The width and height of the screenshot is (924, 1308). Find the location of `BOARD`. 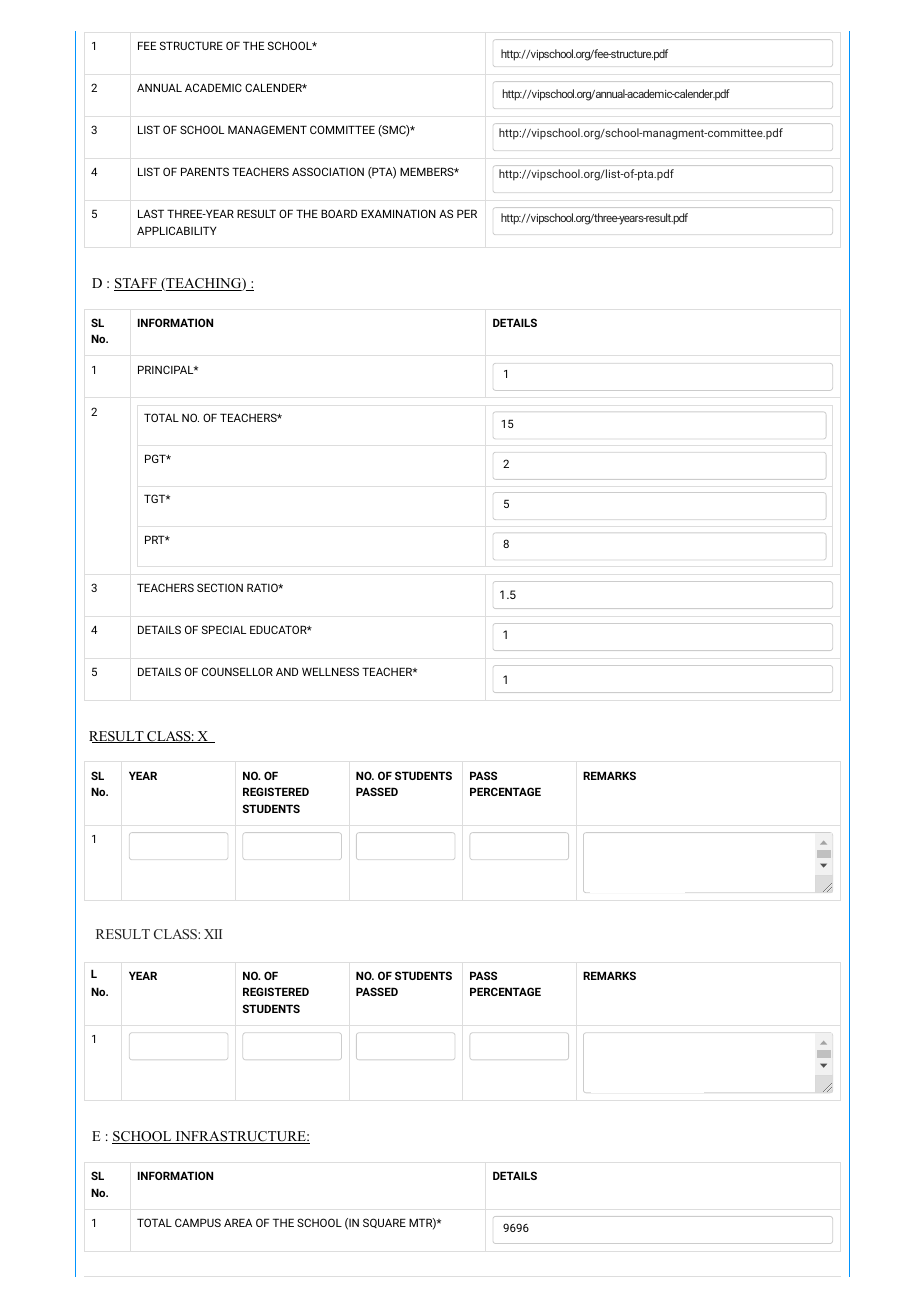

BOARD is located at coordinates (339, 213).
